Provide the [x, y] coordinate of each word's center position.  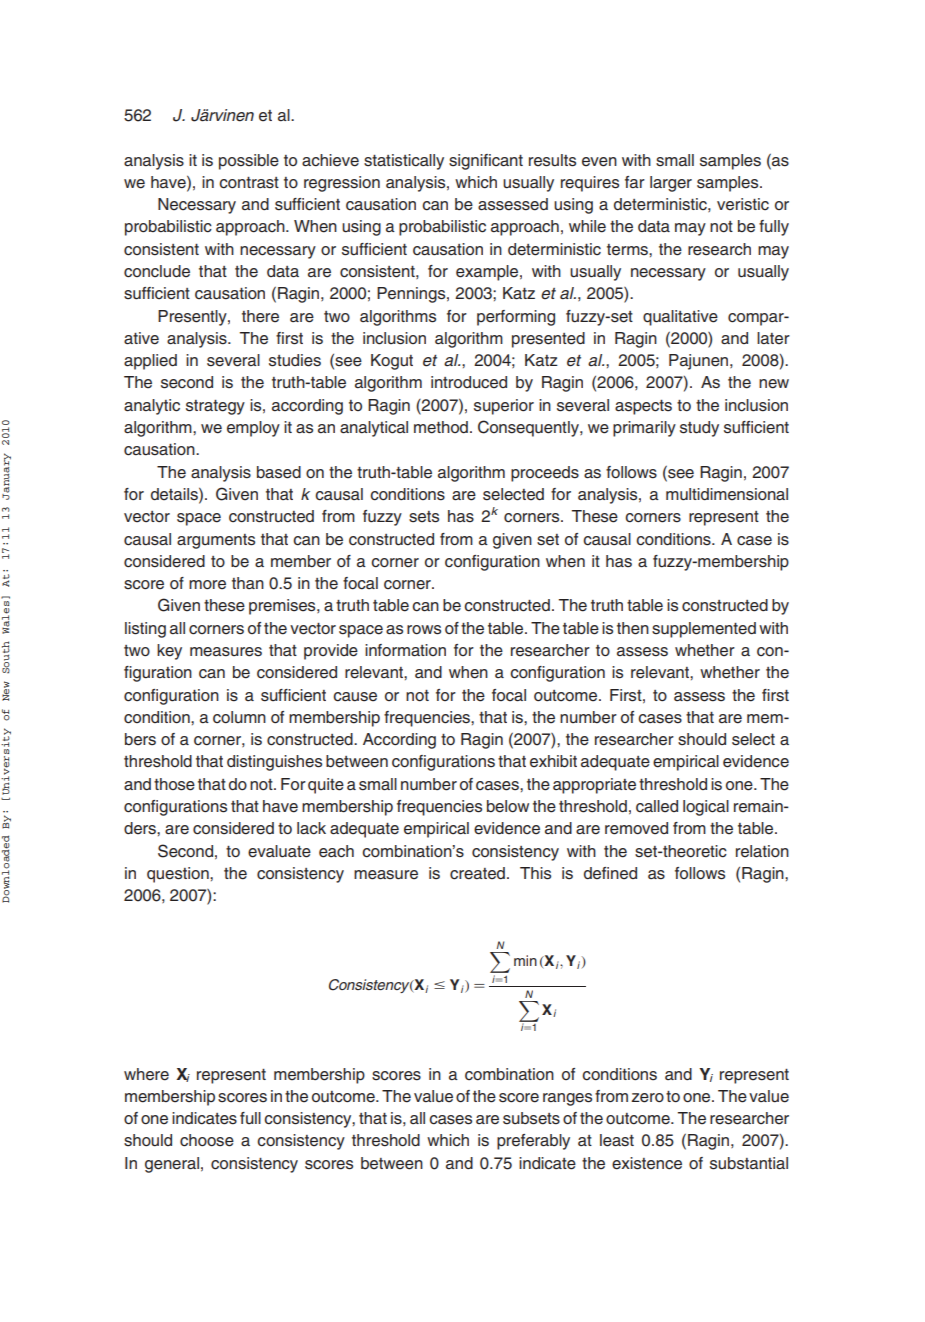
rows [424, 630]
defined [610, 873]
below [508, 806]
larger [671, 184]
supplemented [704, 630]
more [207, 585]
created [477, 873]
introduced [469, 382]
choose [207, 1140]
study [699, 429]
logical [706, 808]
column [239, 717]
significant [486, 162]
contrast [249, 183]
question [179, 875]
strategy [215, 407]
